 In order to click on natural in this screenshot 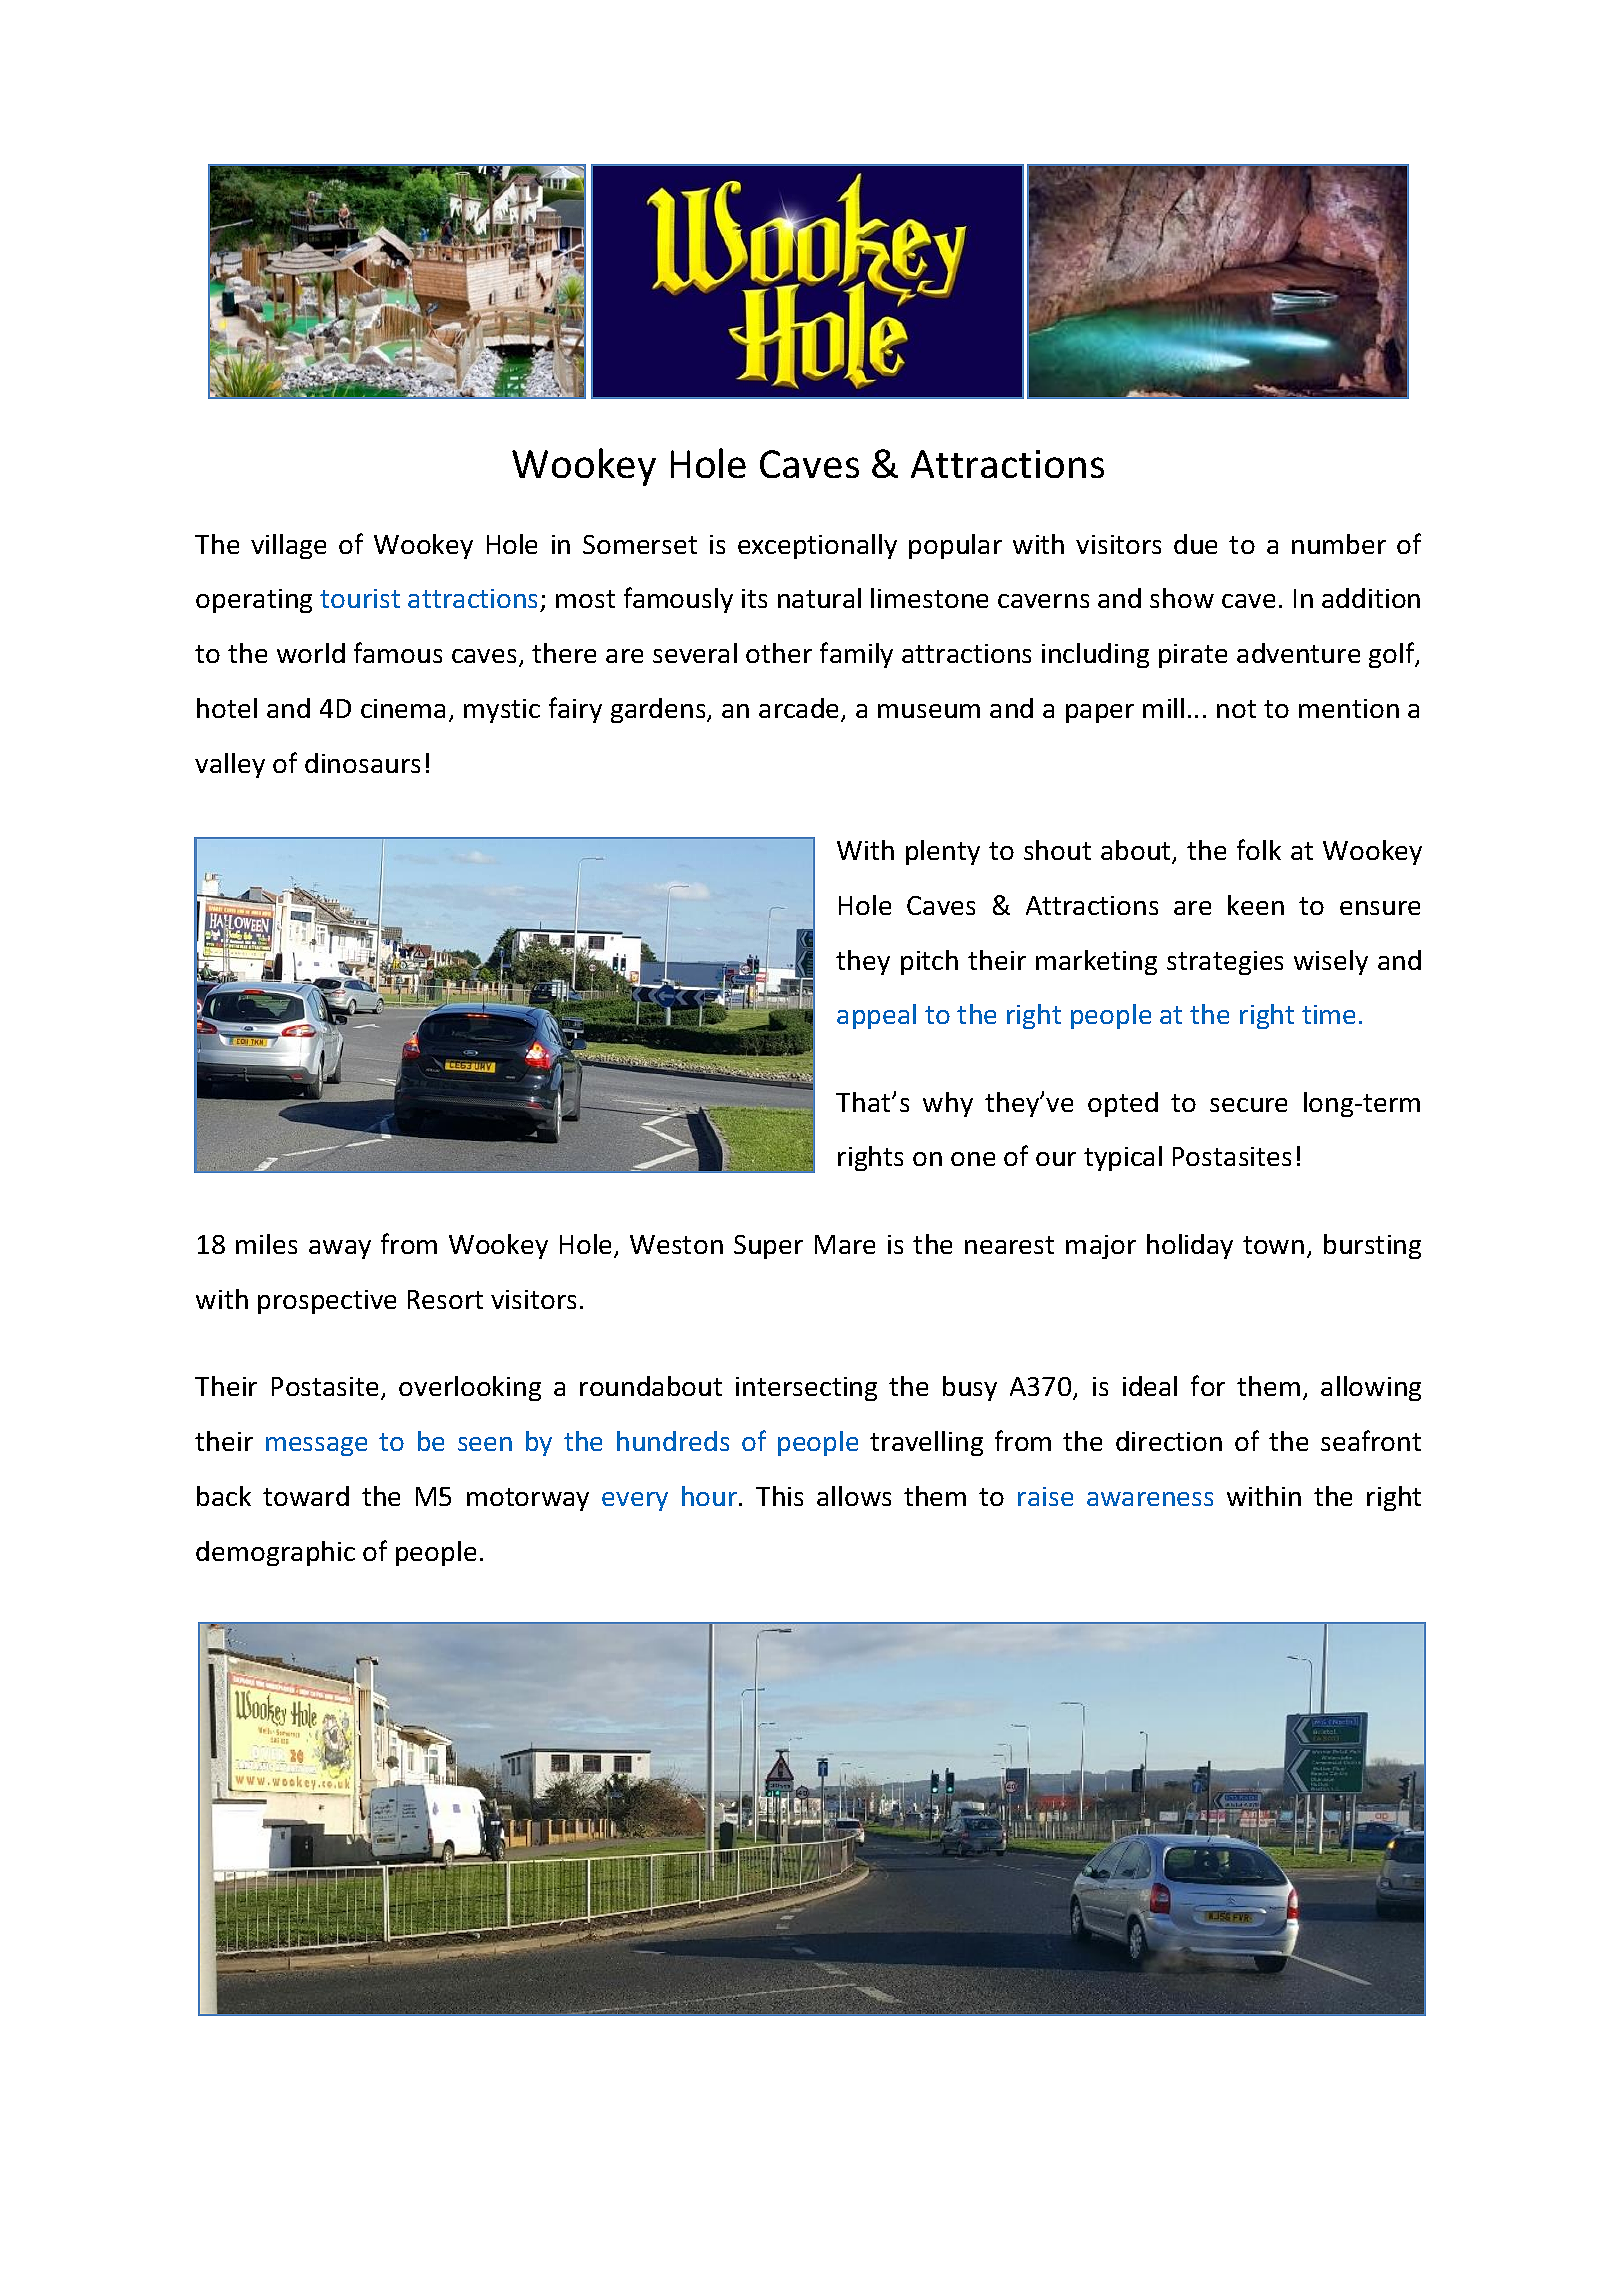, I will do `click(819, 598)`.
